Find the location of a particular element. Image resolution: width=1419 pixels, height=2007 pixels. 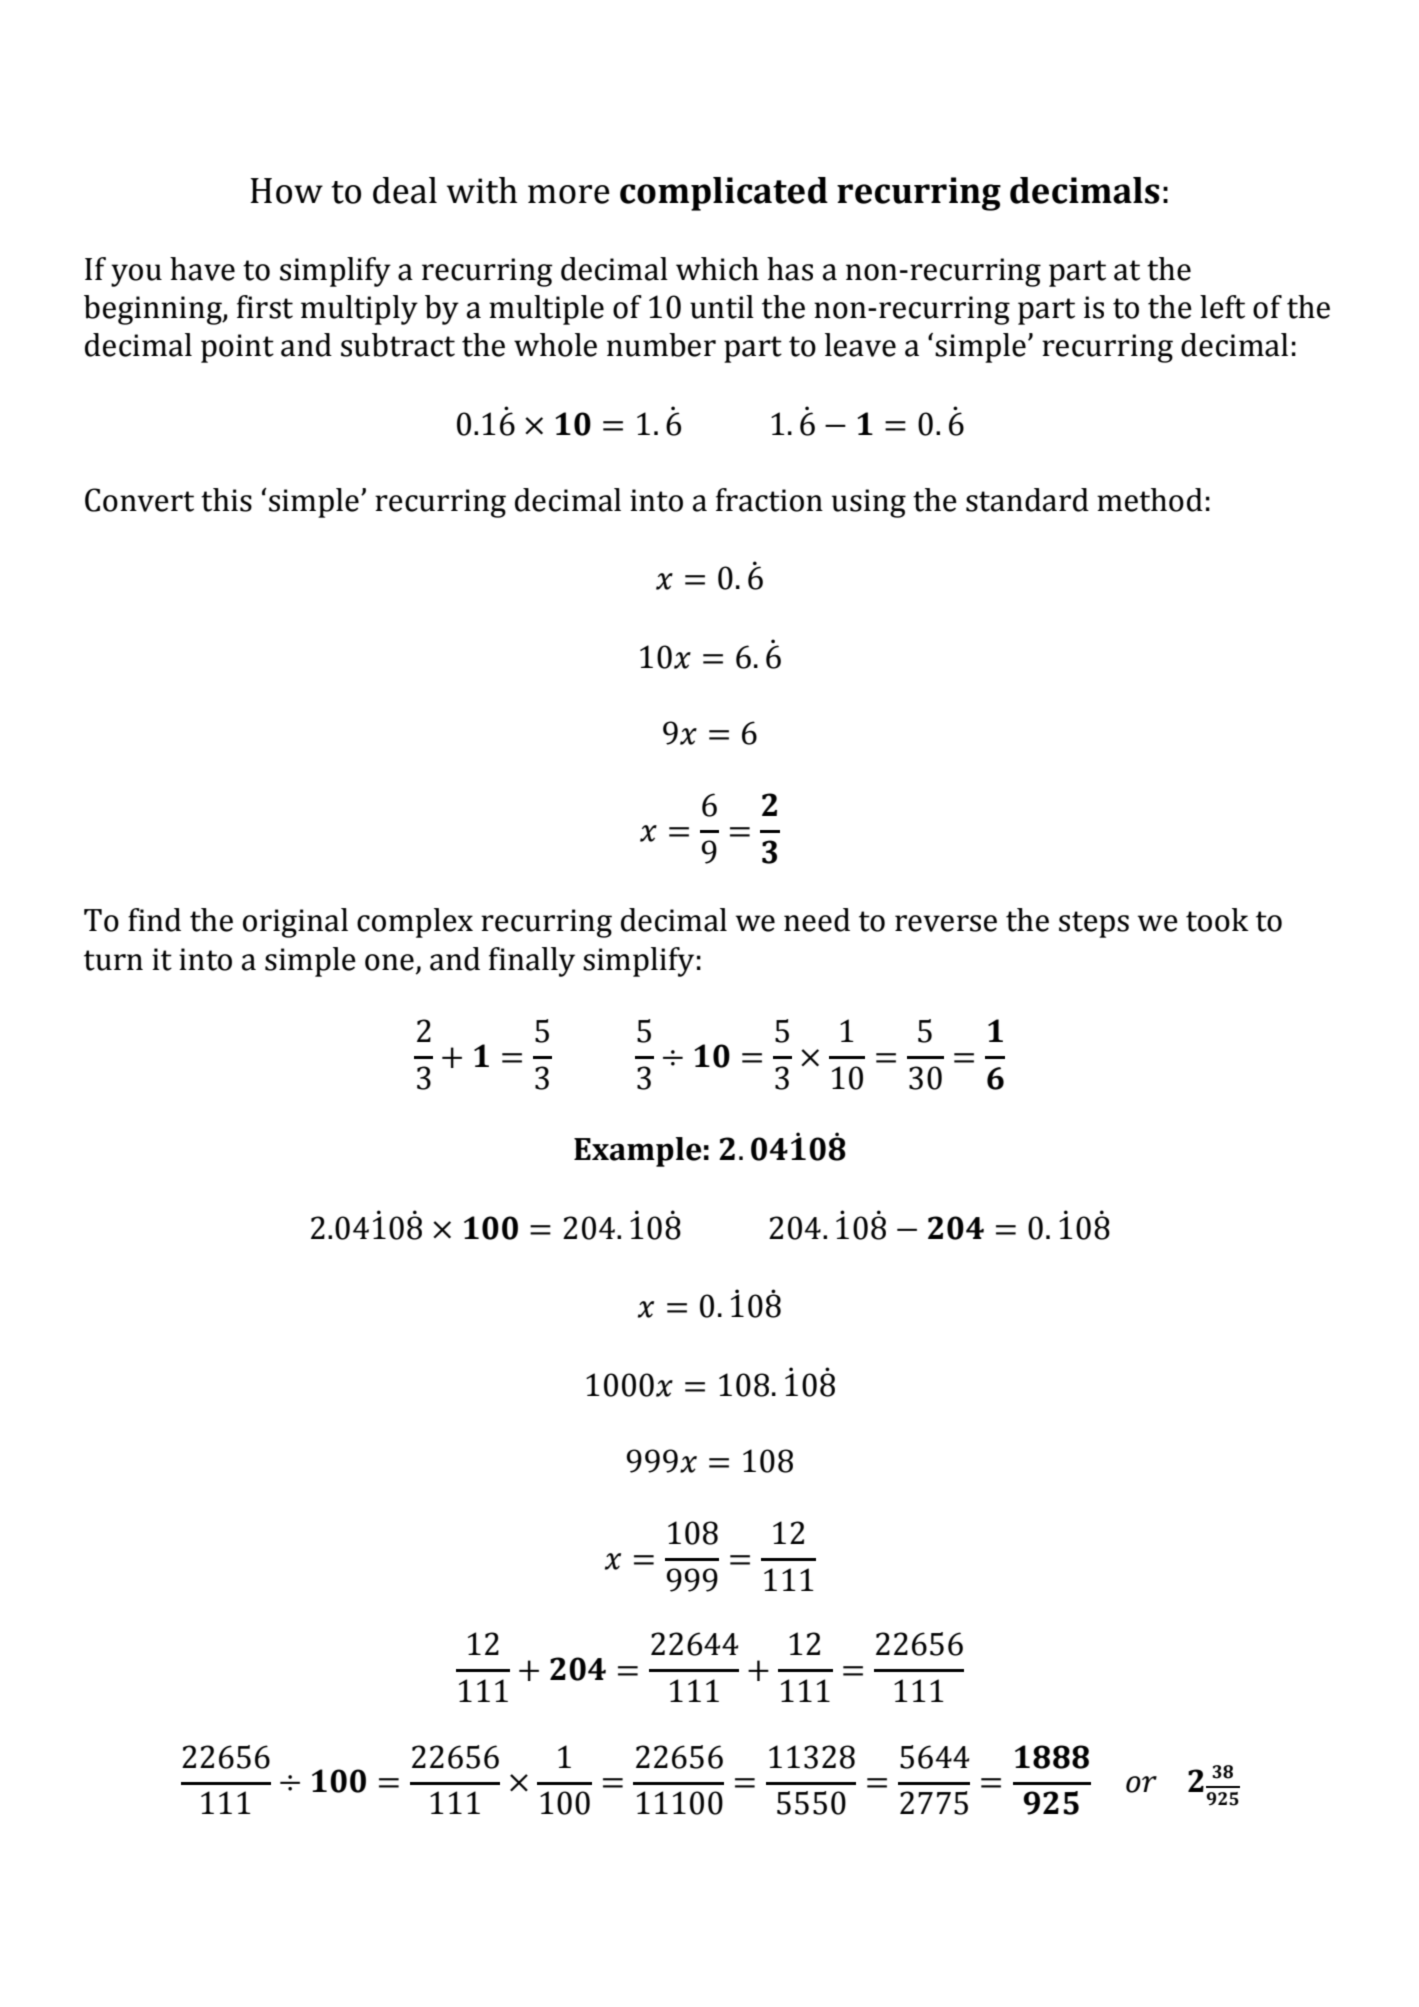

original is located at coordinates (295, 923).
